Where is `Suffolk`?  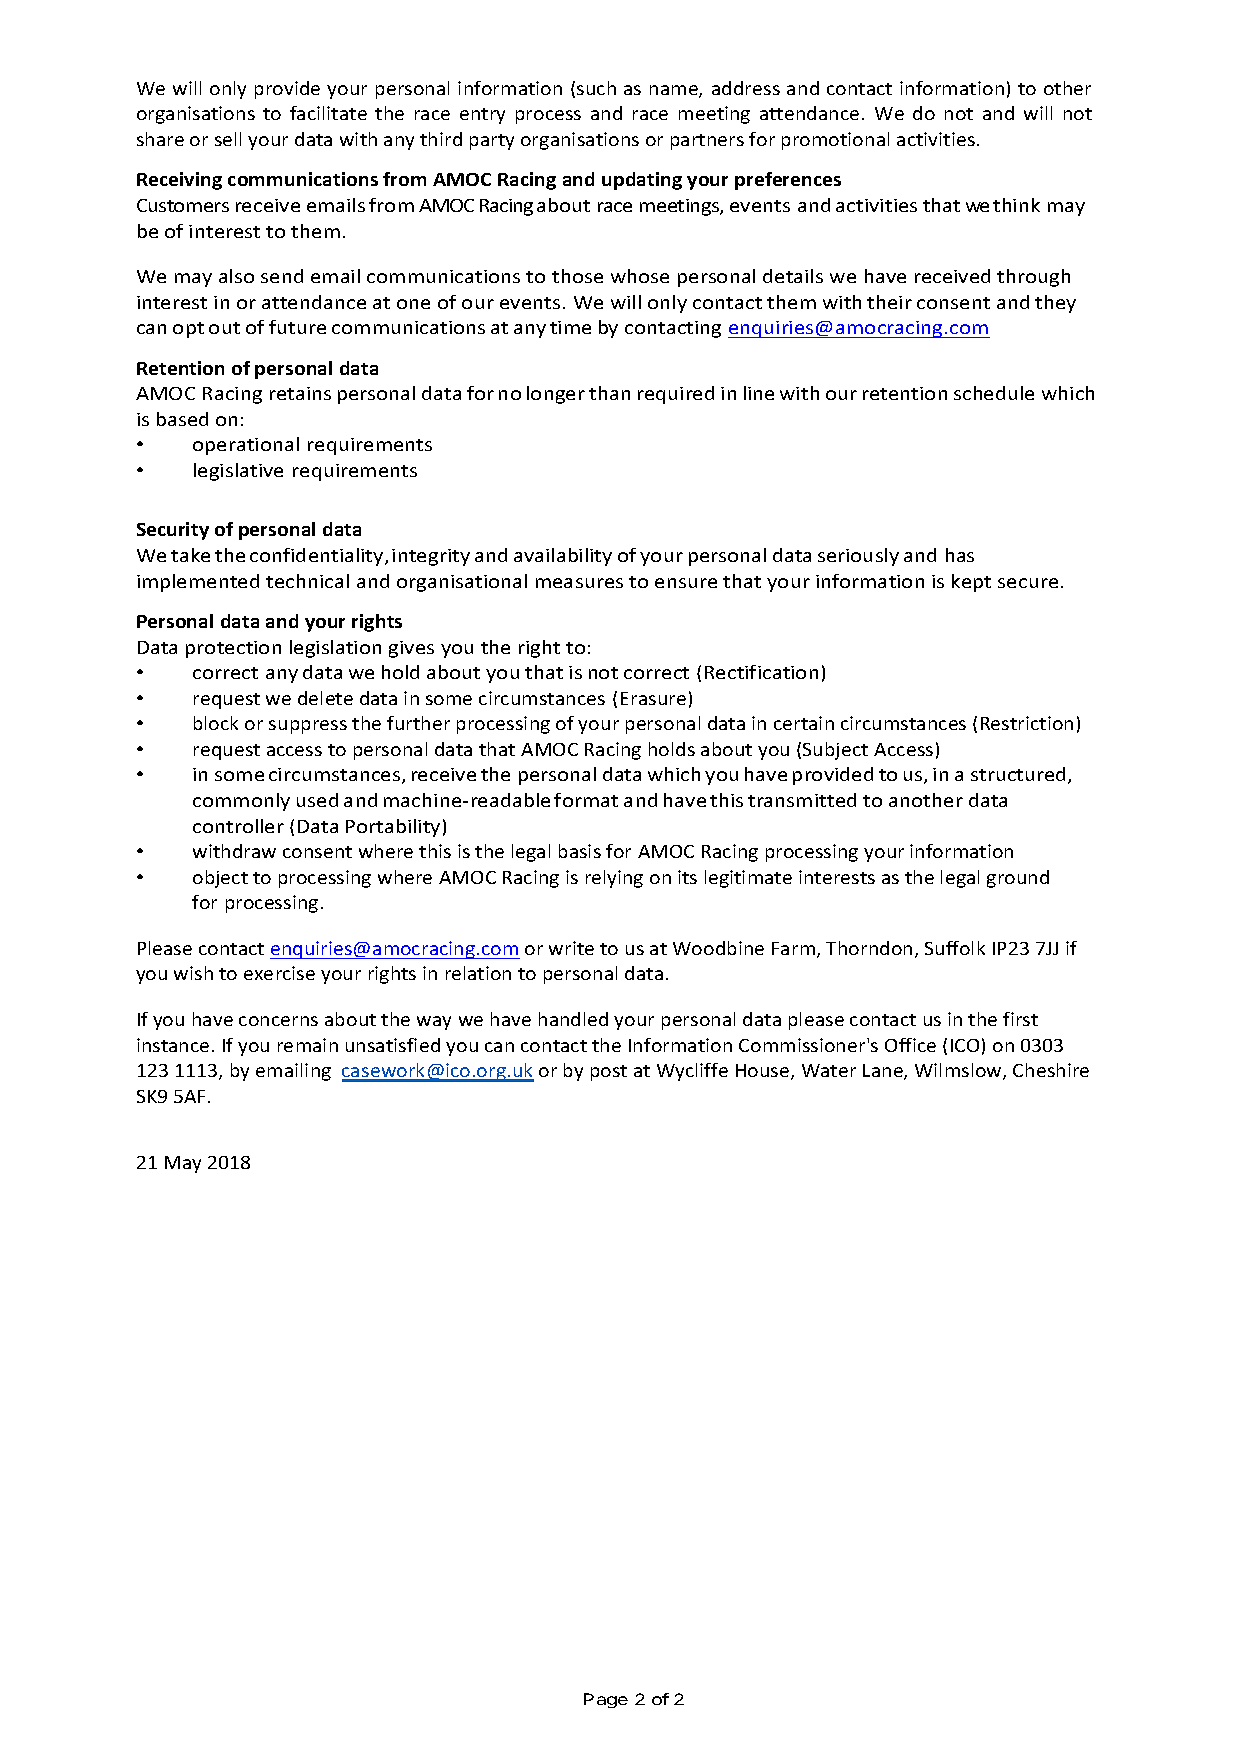 Suffolk is located at coordinates (955, 948).
